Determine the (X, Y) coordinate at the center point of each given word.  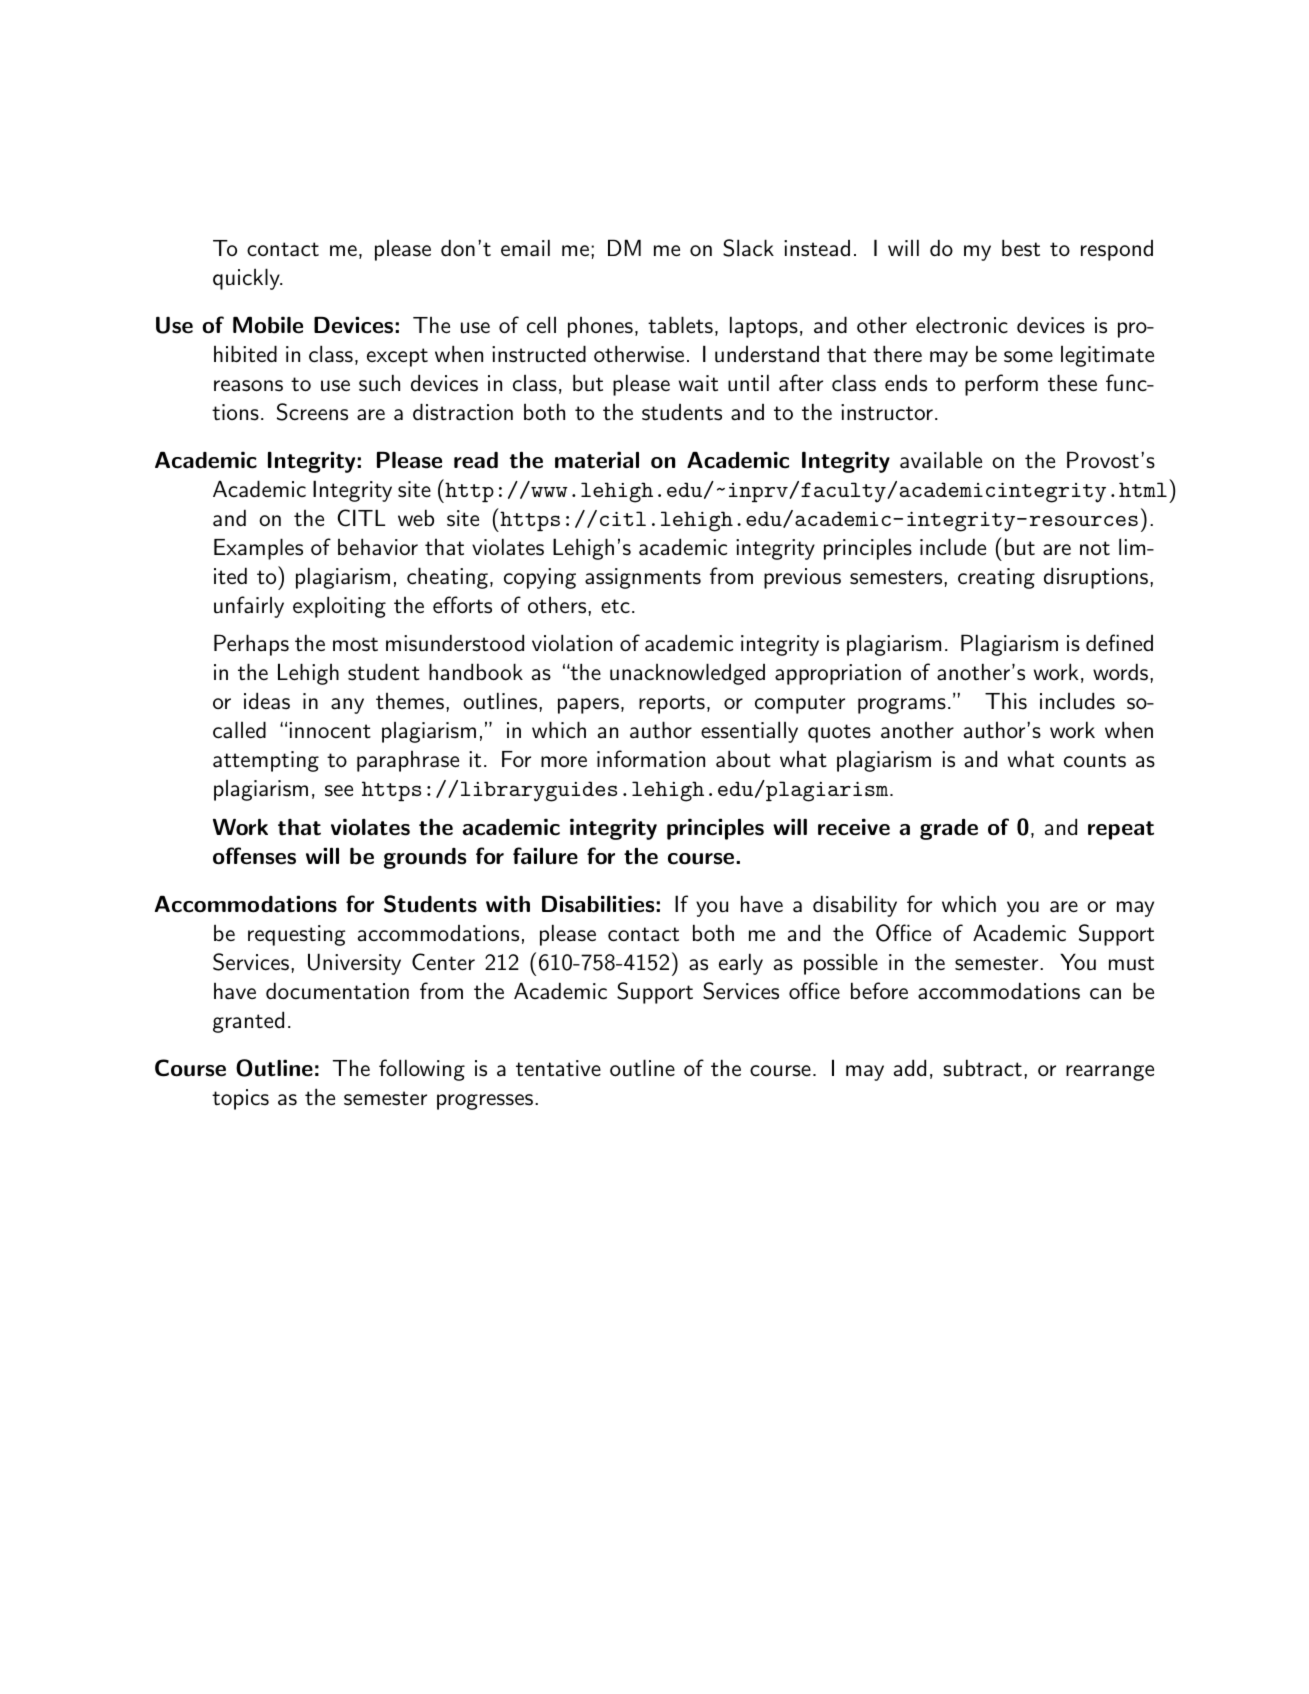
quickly (247, 279)
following (422, 1070)
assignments (643, 578)
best (1021, 248)
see (339, 791)
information (651, 759)
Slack (748, 248)
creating (996, 578)
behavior (378, 547)
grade (949, 829)
